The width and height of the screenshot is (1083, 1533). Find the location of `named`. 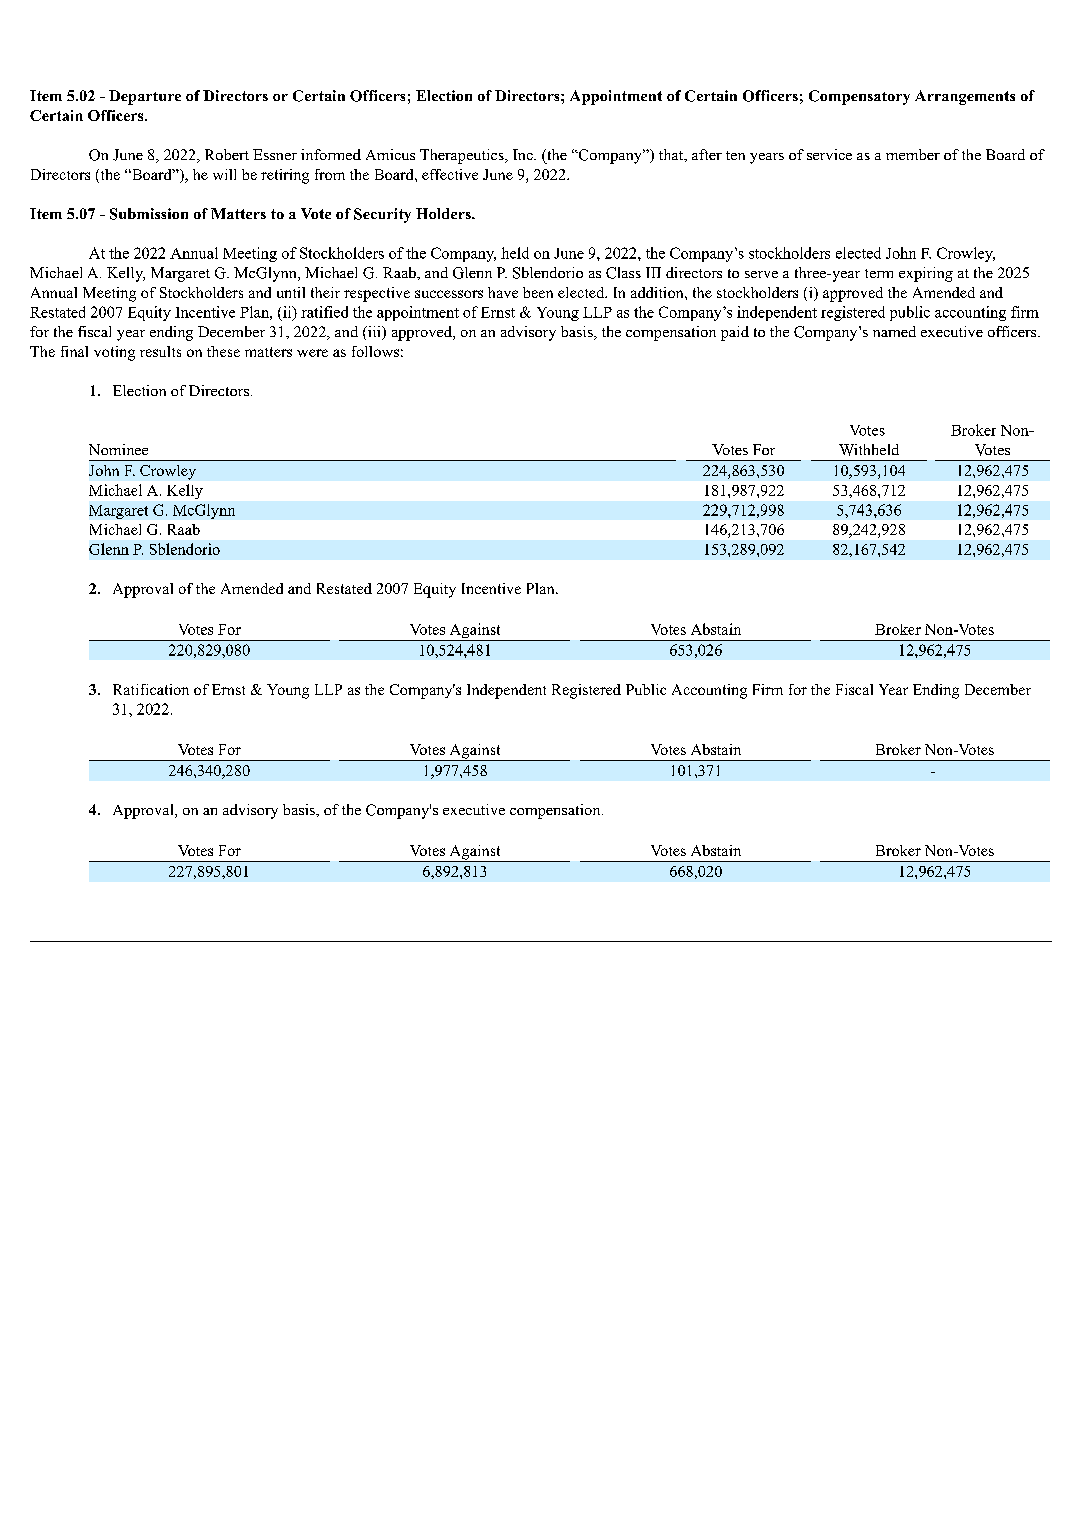

named is located at coordinates (894, 331).
